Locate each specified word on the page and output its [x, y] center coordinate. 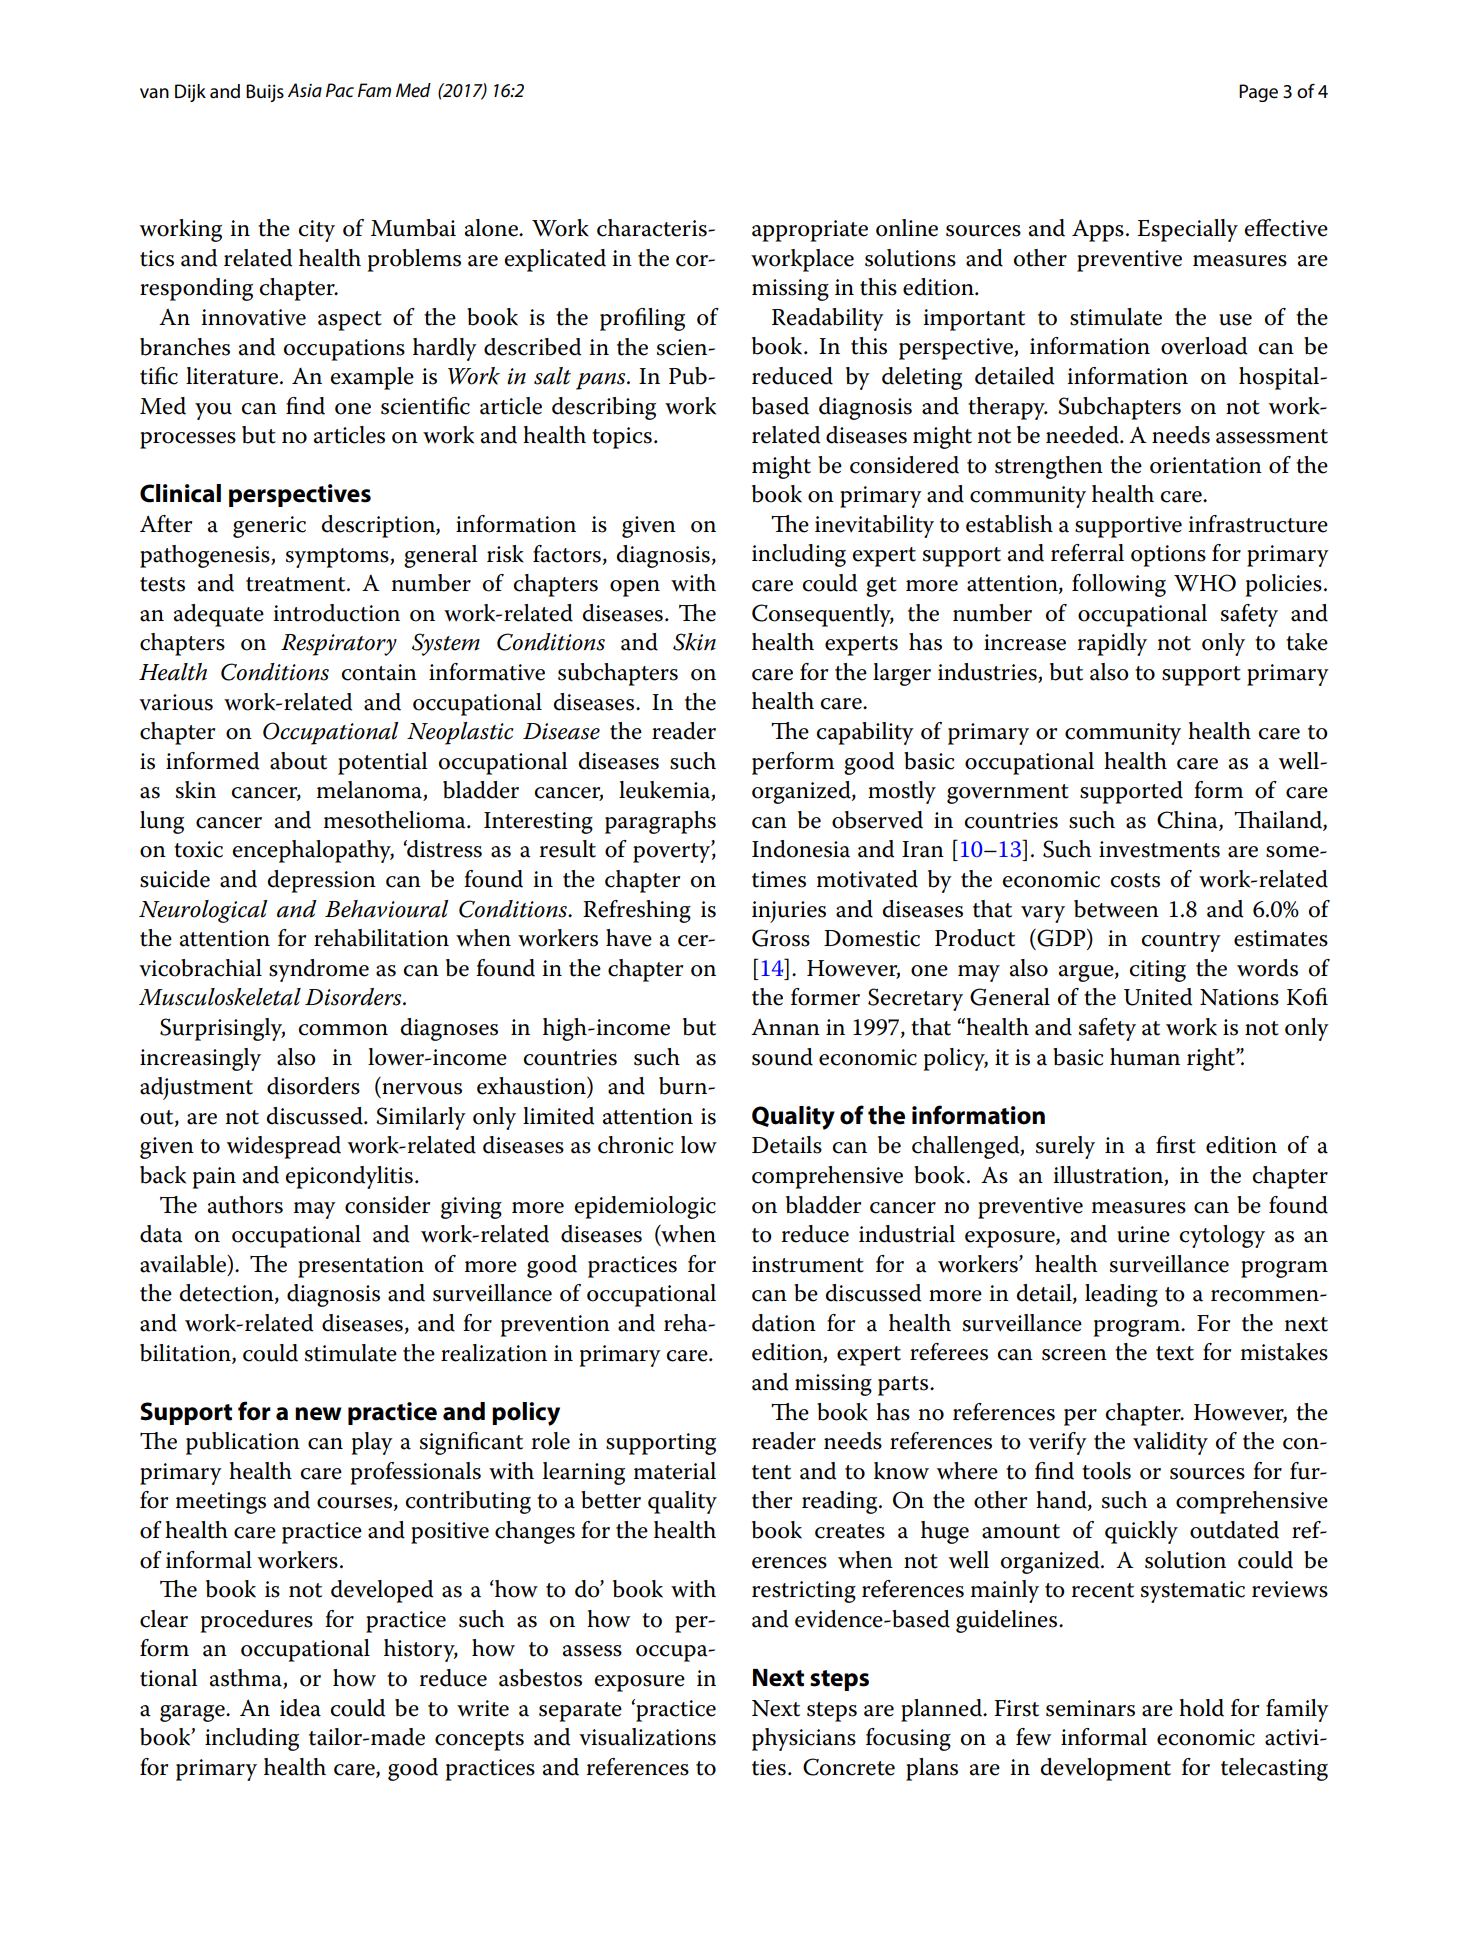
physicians [804, 1739]
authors [245, 1205]
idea [300, 1708]
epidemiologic [645, 1207]
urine [1143, 1234]
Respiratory [339, 645]
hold [1201, 1708]
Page [1258, 93]
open [635, 588]
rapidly [1112, 644]
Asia [305, 90]
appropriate [810, 231]
